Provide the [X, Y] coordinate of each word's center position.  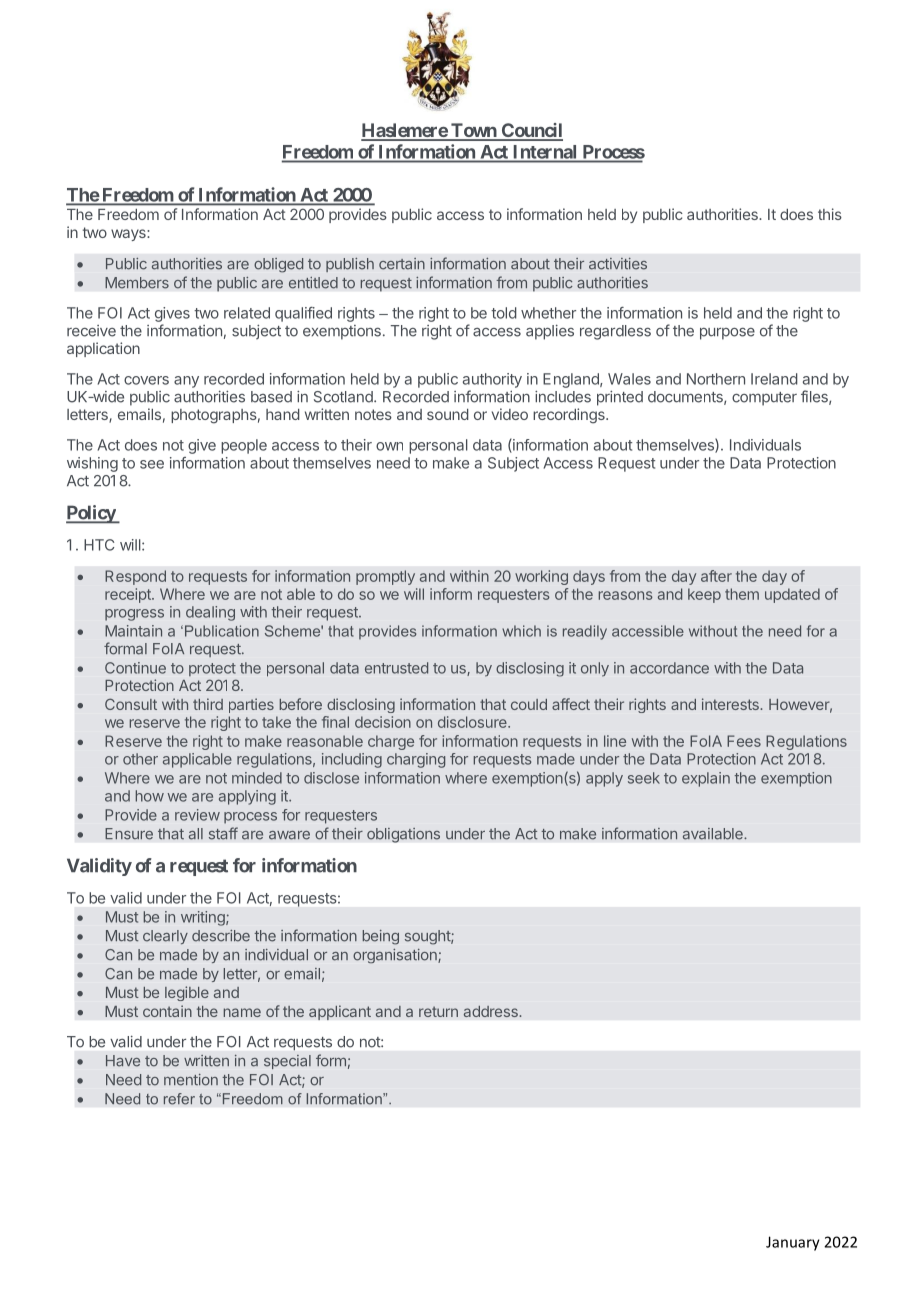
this [830, 214]
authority [492, 380]
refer [179, 1099]
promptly [385, 577]
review [197, 815]
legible [187, 993]
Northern [716, 379]
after [716, 576]
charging [416, 760]
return [438, 1011]
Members [137, 283]
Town [473, 131]
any [186, 382]
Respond [135, 577]
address [491, 1011]
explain [706, 779]
